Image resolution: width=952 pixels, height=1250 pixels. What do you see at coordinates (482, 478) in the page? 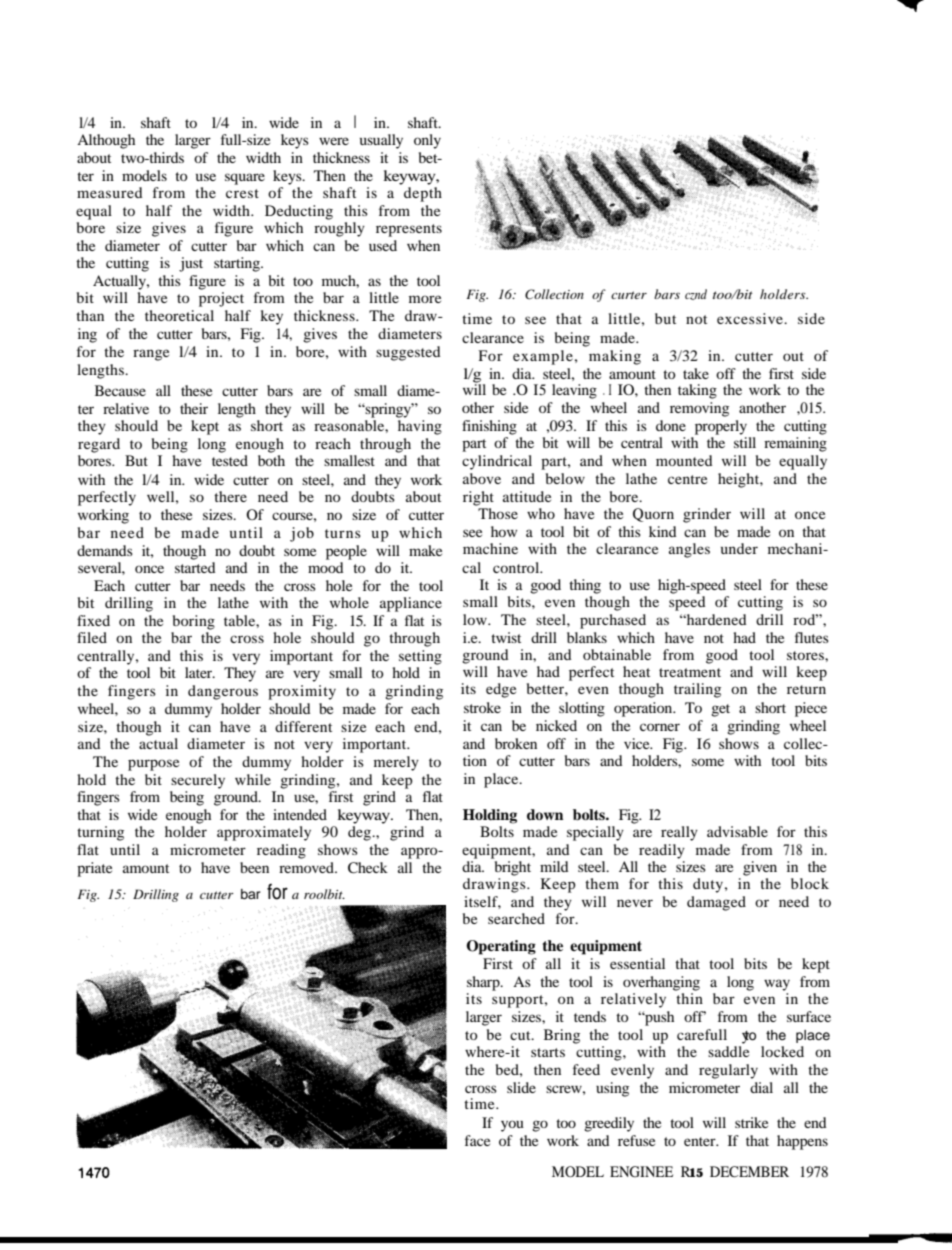
I see `above` at bounding box center [482, 478].
